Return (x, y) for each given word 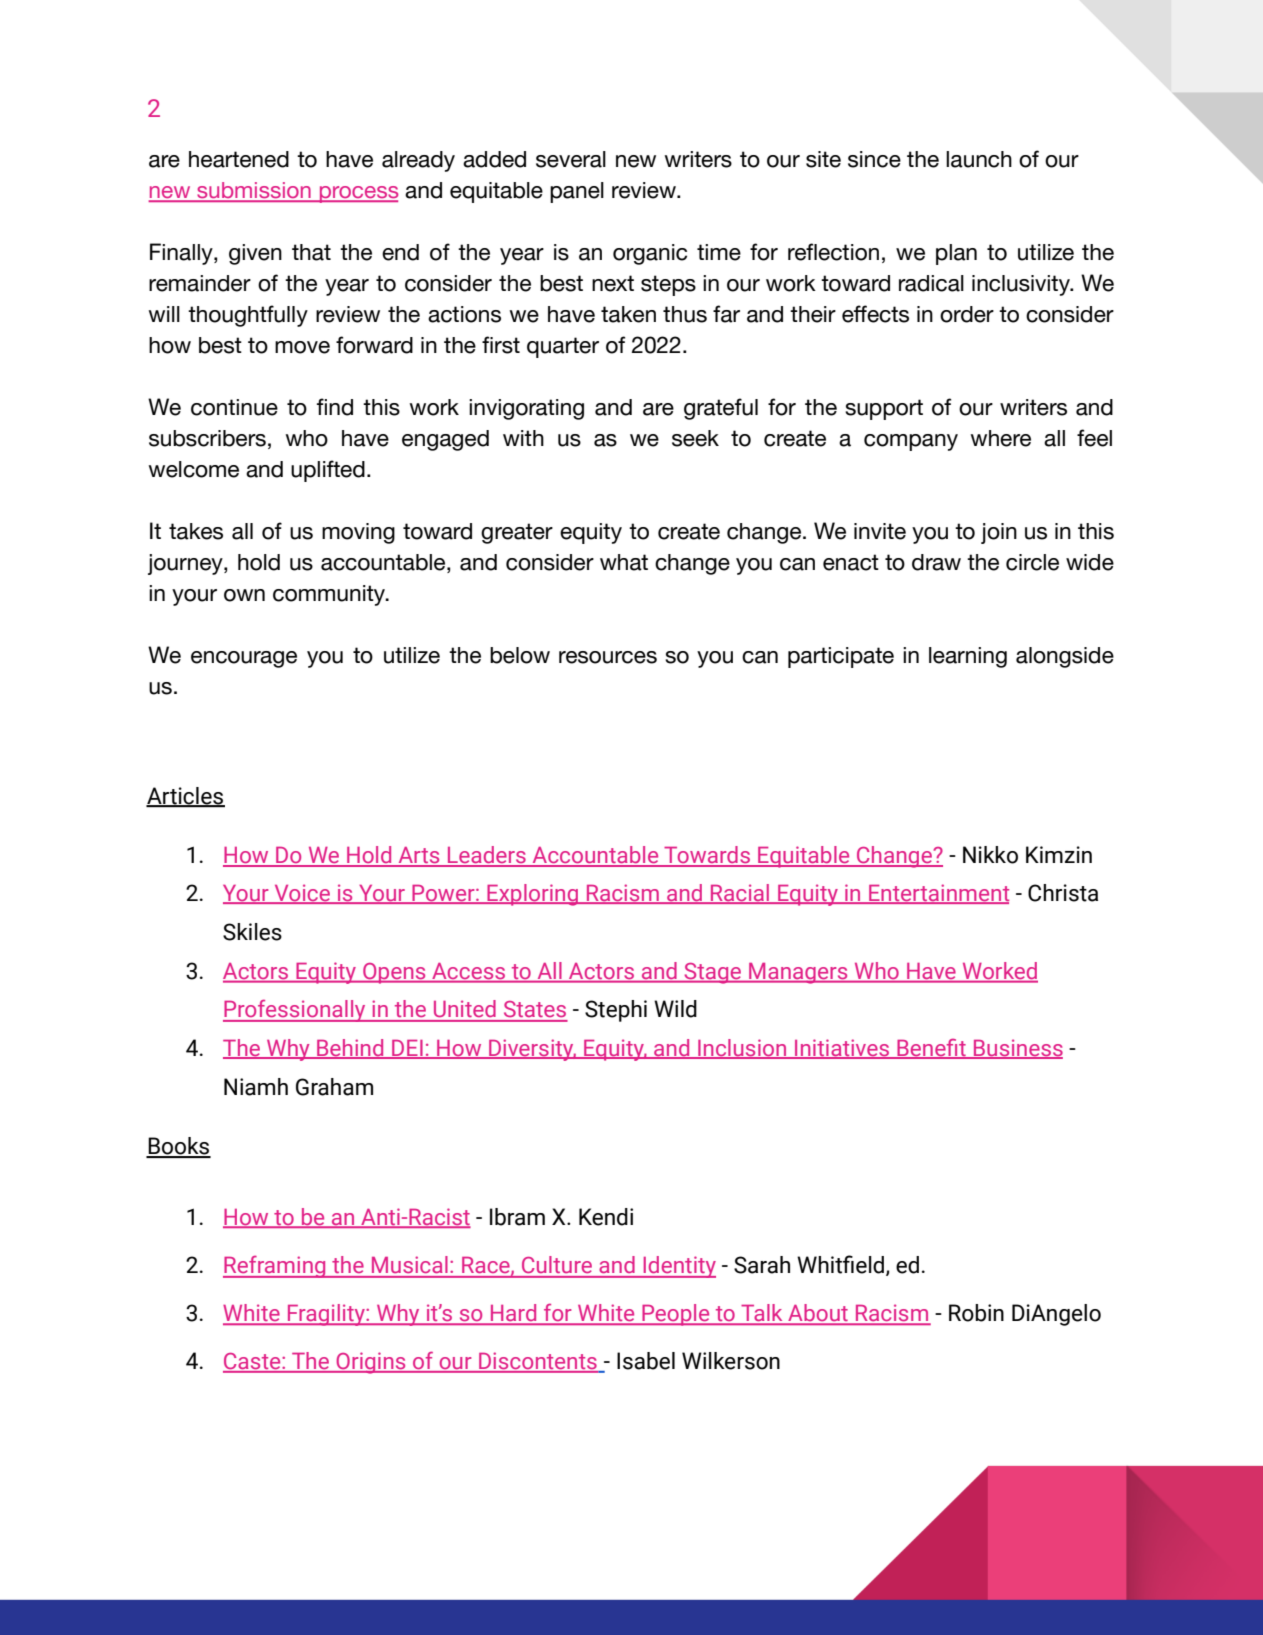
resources (608, 657)
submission (254, 191)
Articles (185, 797)
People (676, 1315)
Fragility (326, 1315)
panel (577, 192)
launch (979, 159)
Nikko (990, 855)
